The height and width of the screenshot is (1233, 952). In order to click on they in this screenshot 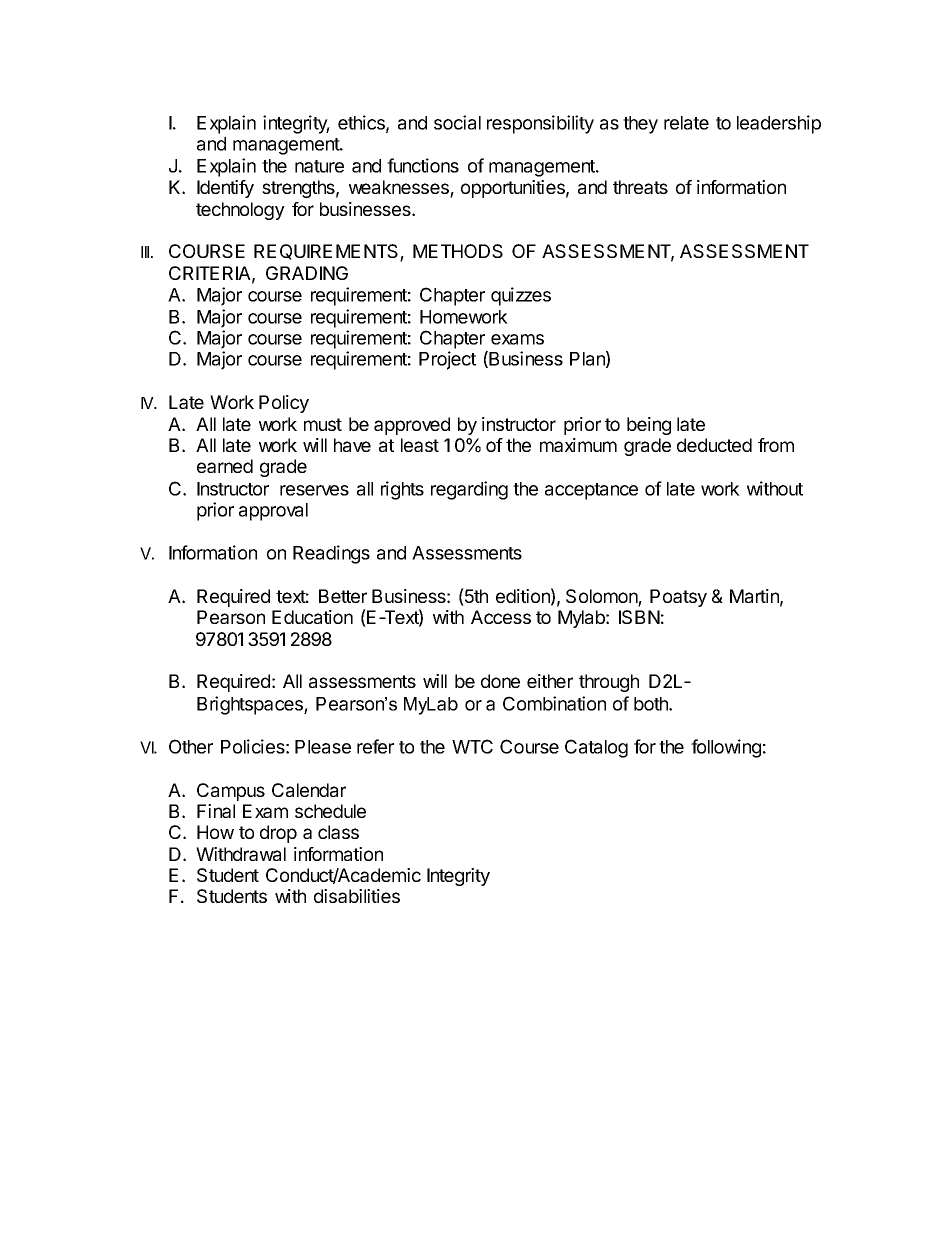, I will do `click(640, 125)`.
